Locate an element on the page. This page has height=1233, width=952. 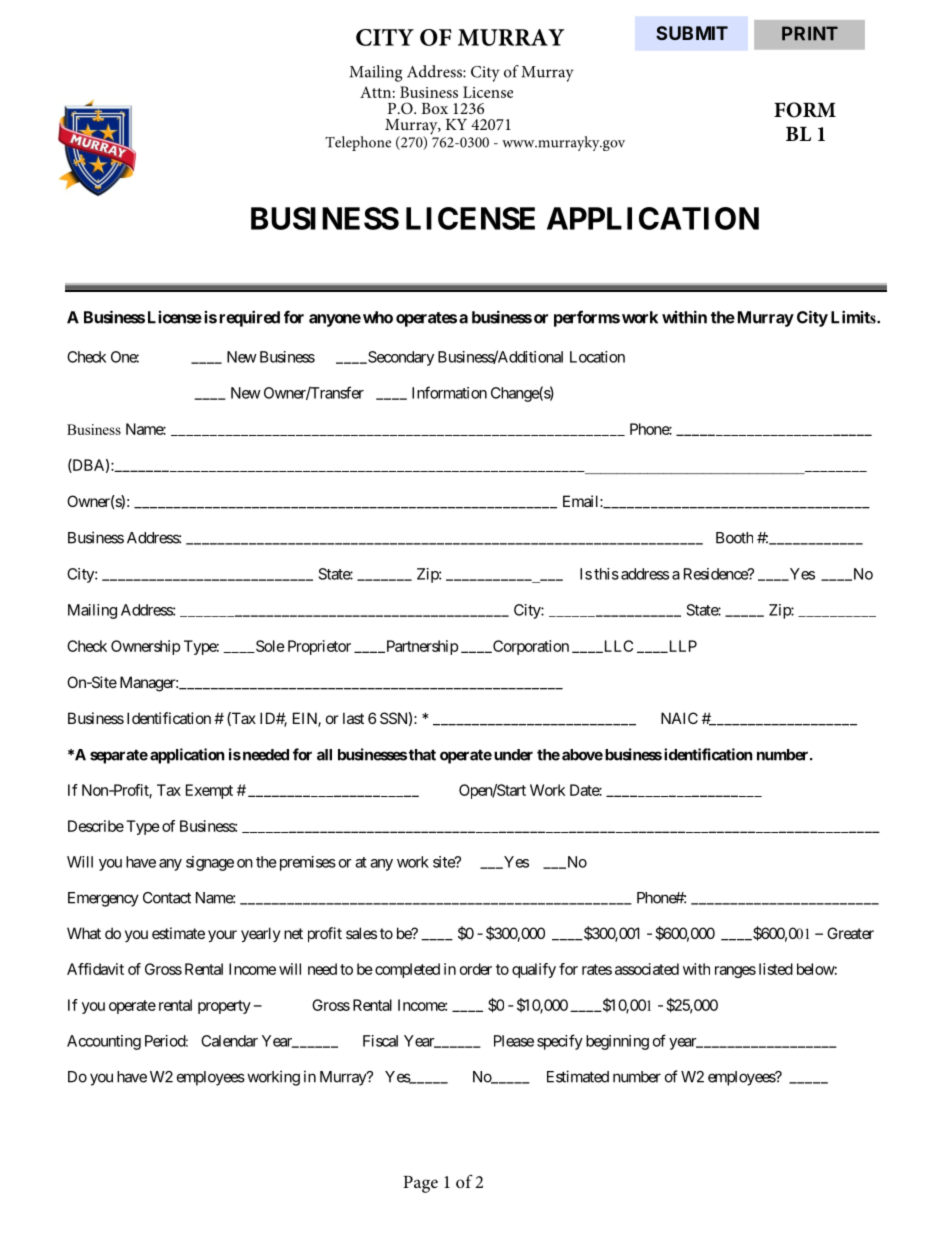
Booth is located at coordinates (734, 538).
